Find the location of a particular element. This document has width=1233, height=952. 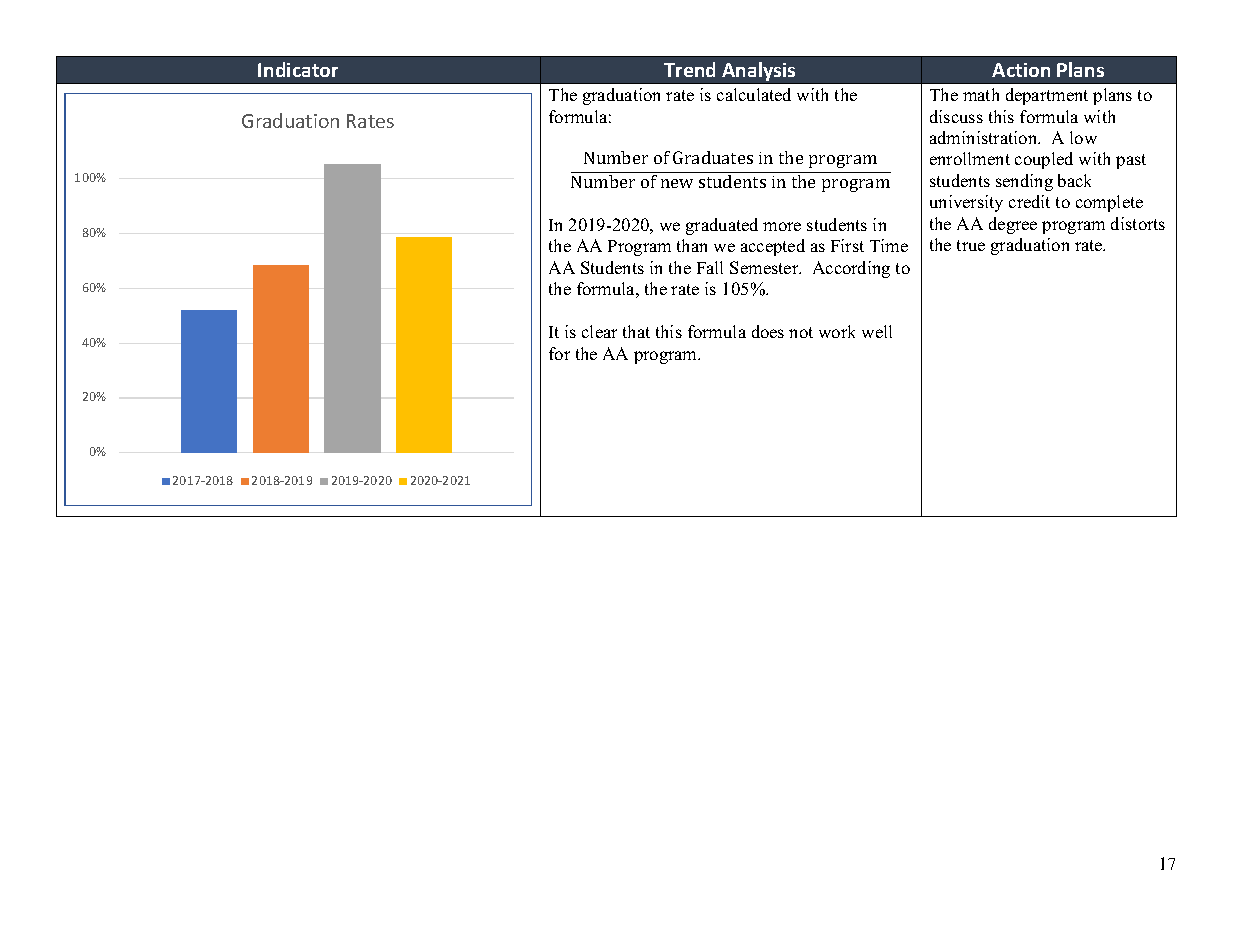

administration is located at coordinates (985, 137).
